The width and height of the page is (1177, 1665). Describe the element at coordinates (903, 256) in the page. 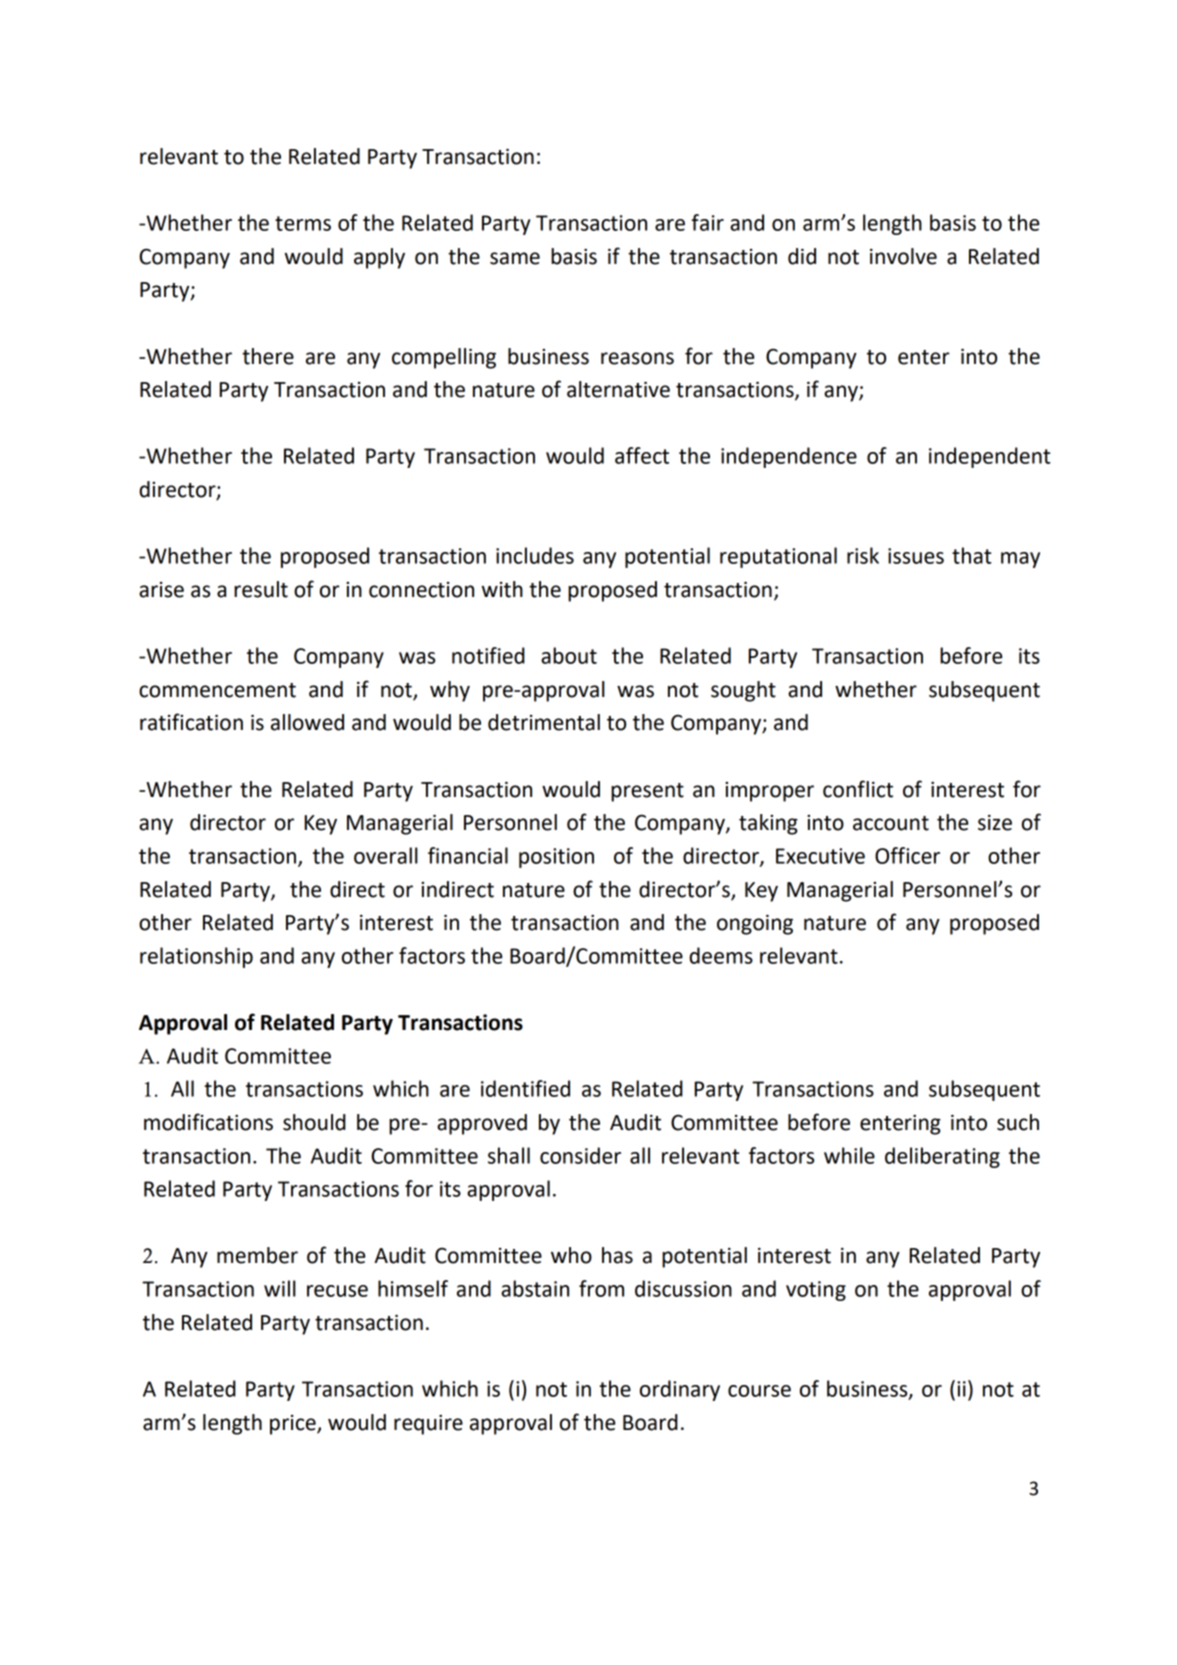

I see `involve` at that location.
